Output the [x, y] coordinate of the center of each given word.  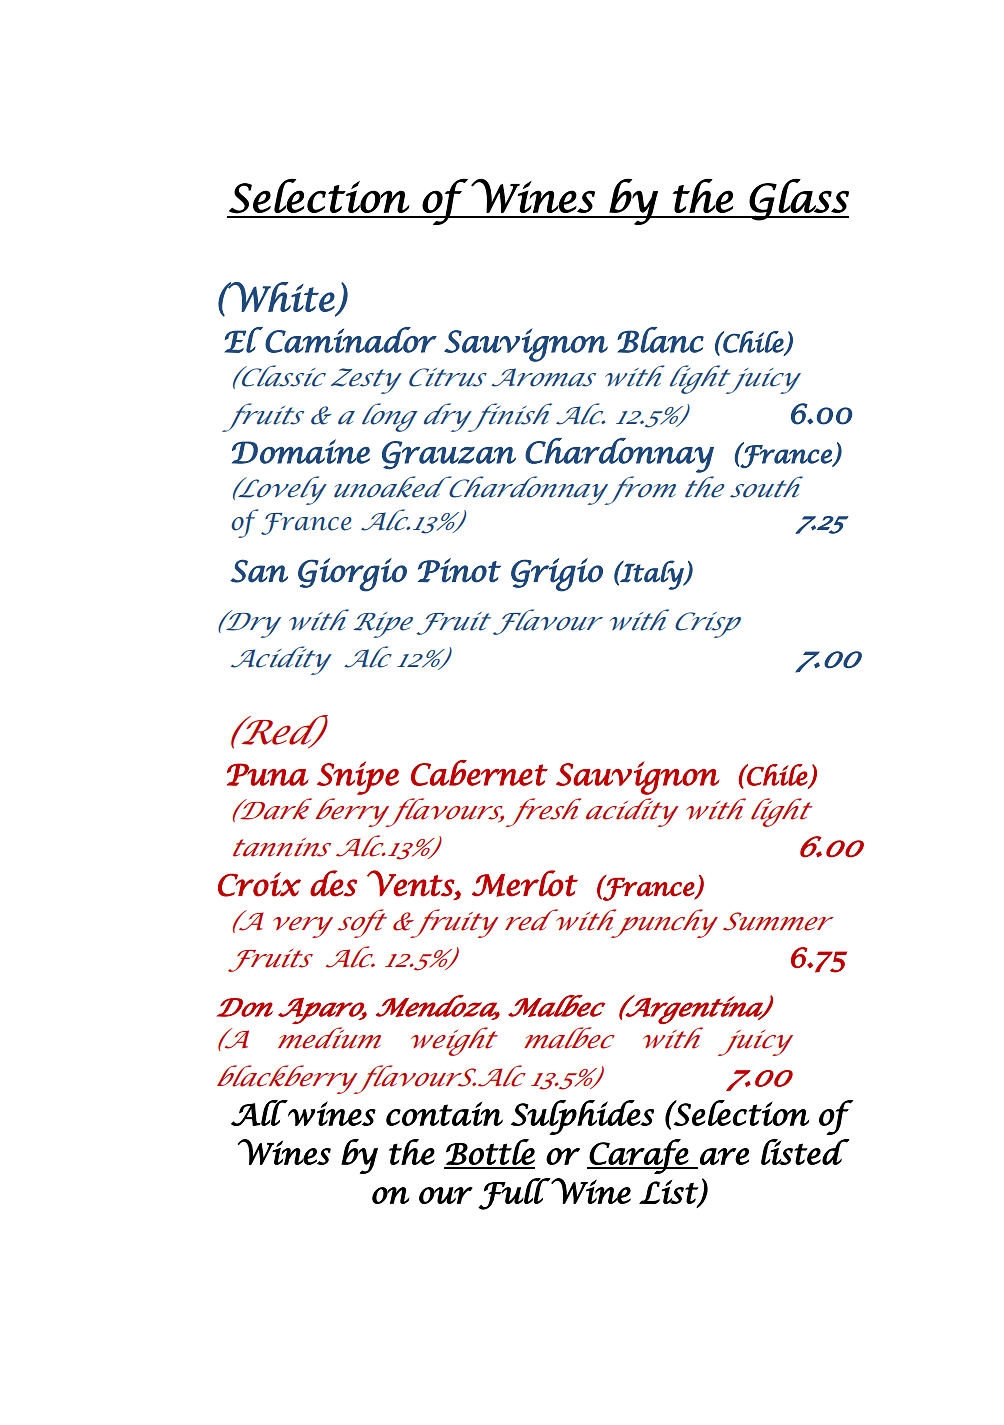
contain [444, 1113]
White [280, 297]
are [724, 1156]
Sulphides [582, 1117]
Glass [798, 200]
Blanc [660, 340]
